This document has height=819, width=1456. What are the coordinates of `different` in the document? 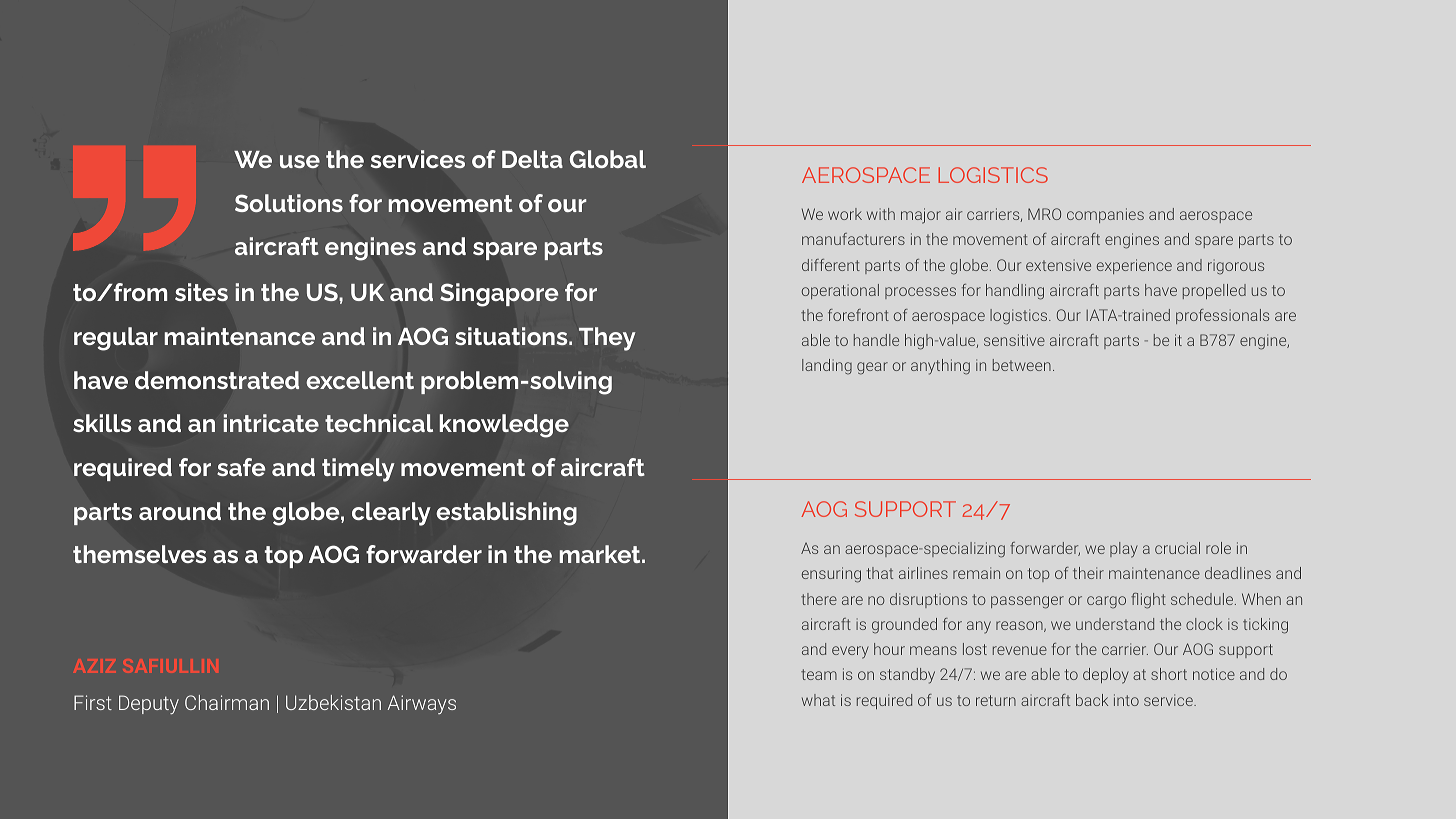 It's located at (831, 265).
